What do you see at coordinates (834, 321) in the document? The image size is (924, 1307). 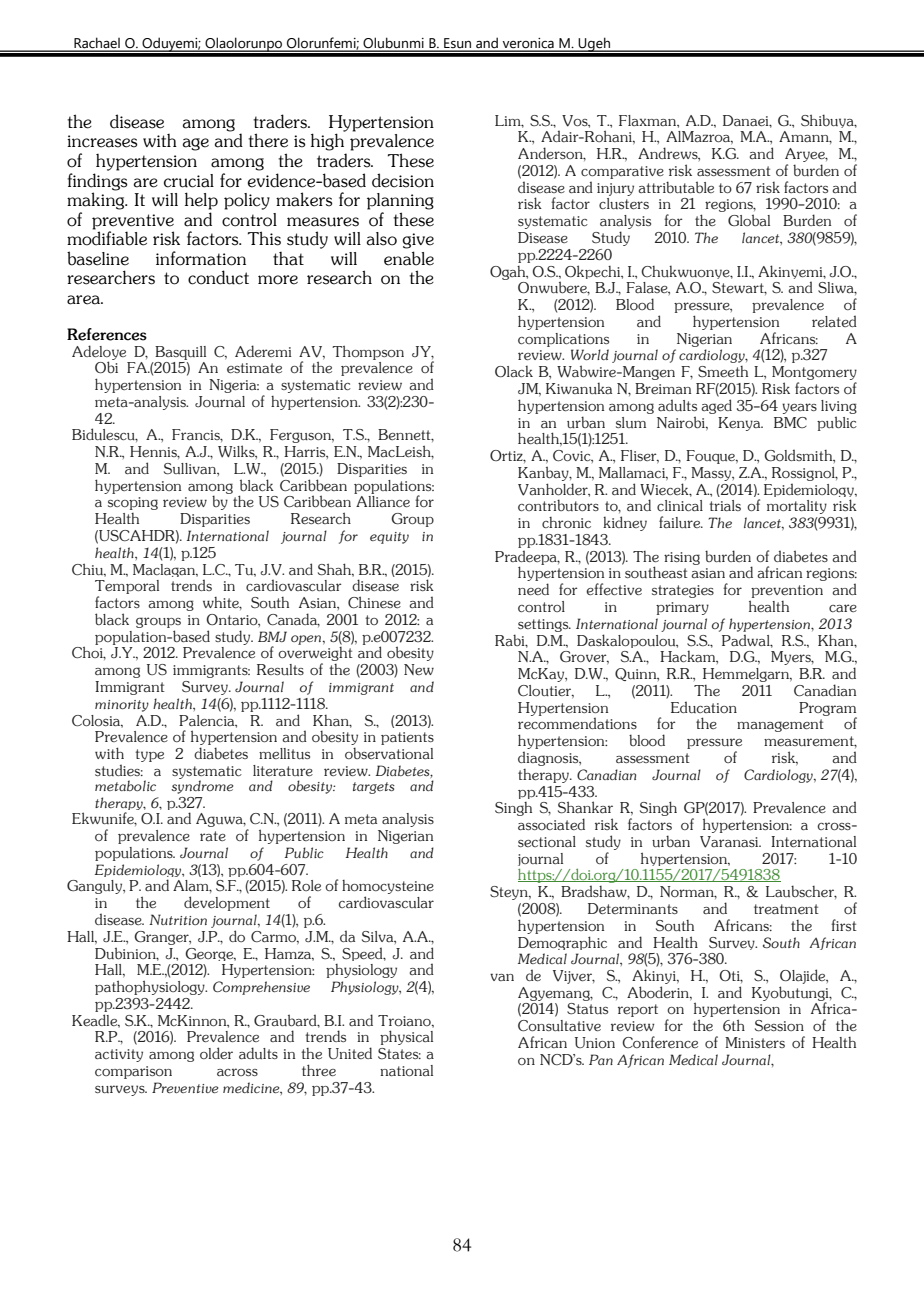 I see `related` at bounding box center [834, 321].
